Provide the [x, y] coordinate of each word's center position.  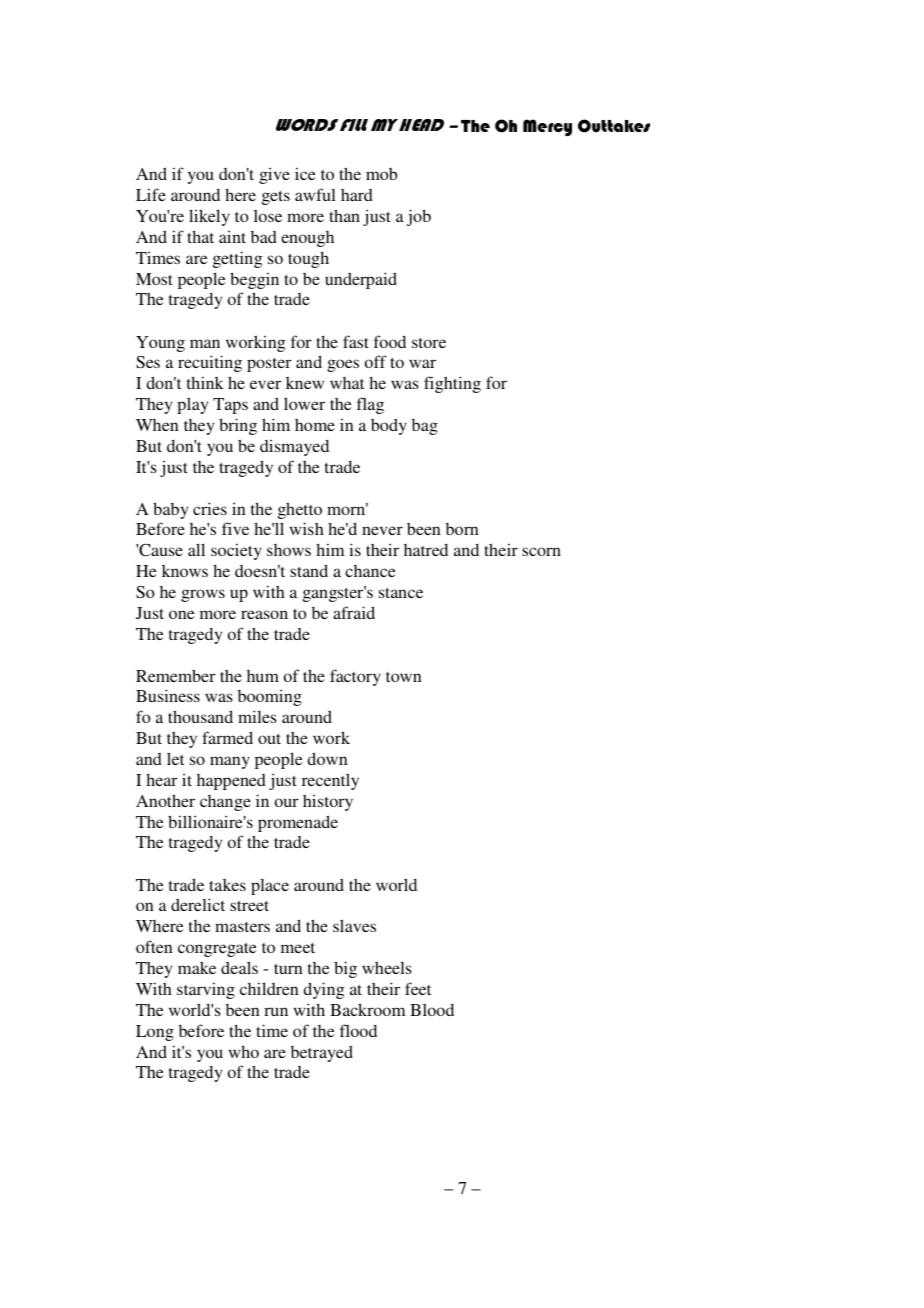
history [328, 802]
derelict [198, 904]
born [462, 529]
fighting [452, 384]
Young [160, 344]
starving [206, 990]
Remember [176, 675]
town [404, 677]
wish [307, 528]
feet [418, 988]
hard [357, 195]
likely [209, 217]
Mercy [547, 127]
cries [210, 508]
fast [356, 341]
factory [355, 677]
